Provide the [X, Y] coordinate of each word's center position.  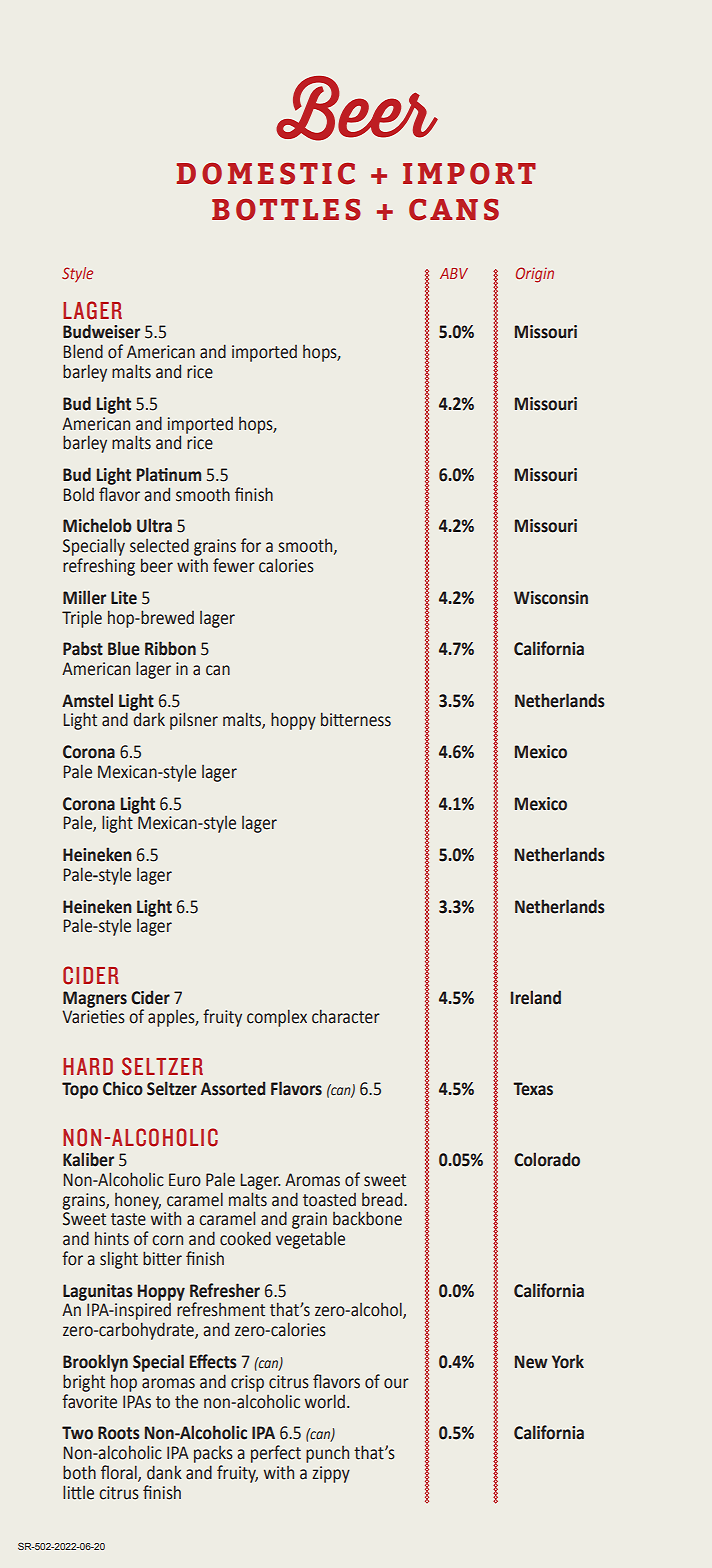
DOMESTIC [266, 174]
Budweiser [101, 331]
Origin [535, 275]
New [531, 1362]
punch [327, 1454]
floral [120, 1473]
